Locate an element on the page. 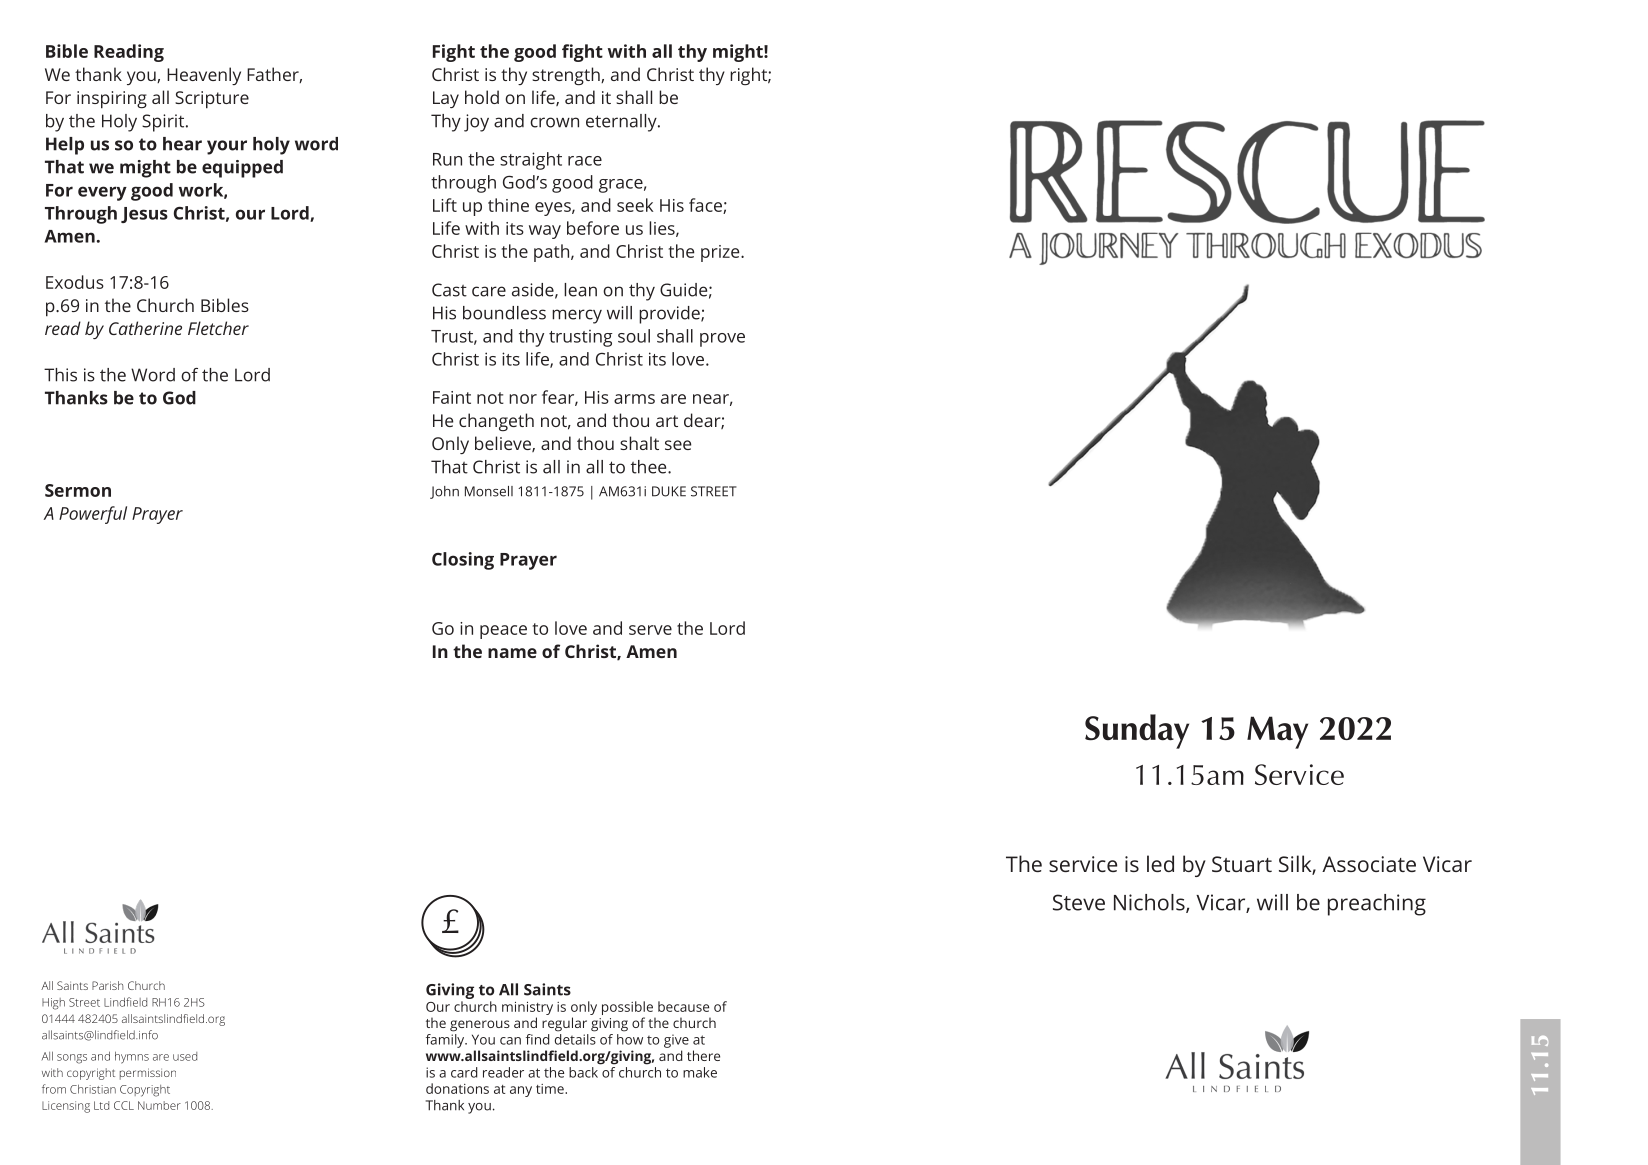 This image has height=1165, width=1648. face is located at coordinates (706, 206).
